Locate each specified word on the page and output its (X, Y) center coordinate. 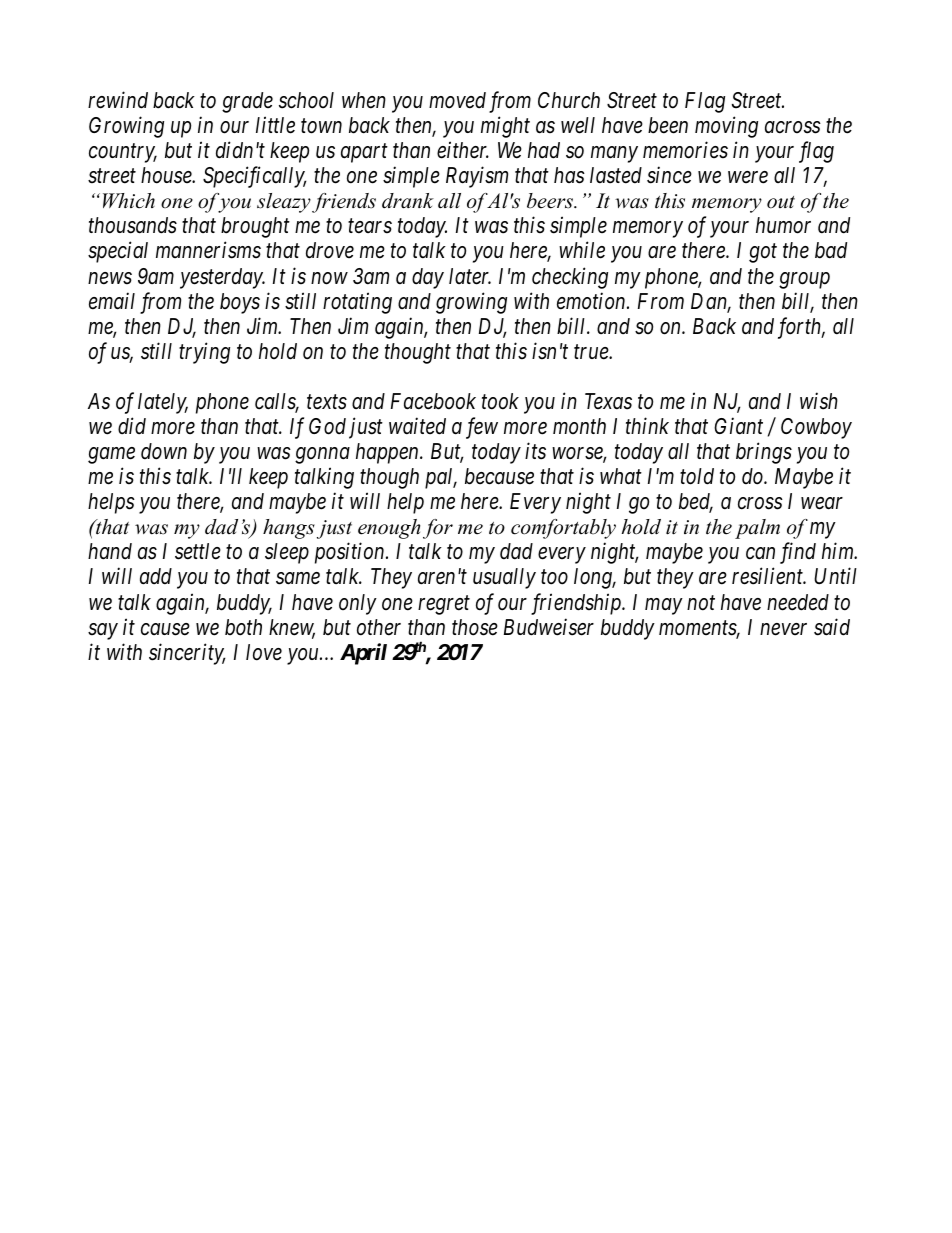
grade (247, 102)
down (164, 451)
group (804, 280)
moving (726, 127)
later (470, 276)
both (243, 627)
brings (764, 453)
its (535, 451)
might (505, 127)
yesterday (222, 278)
